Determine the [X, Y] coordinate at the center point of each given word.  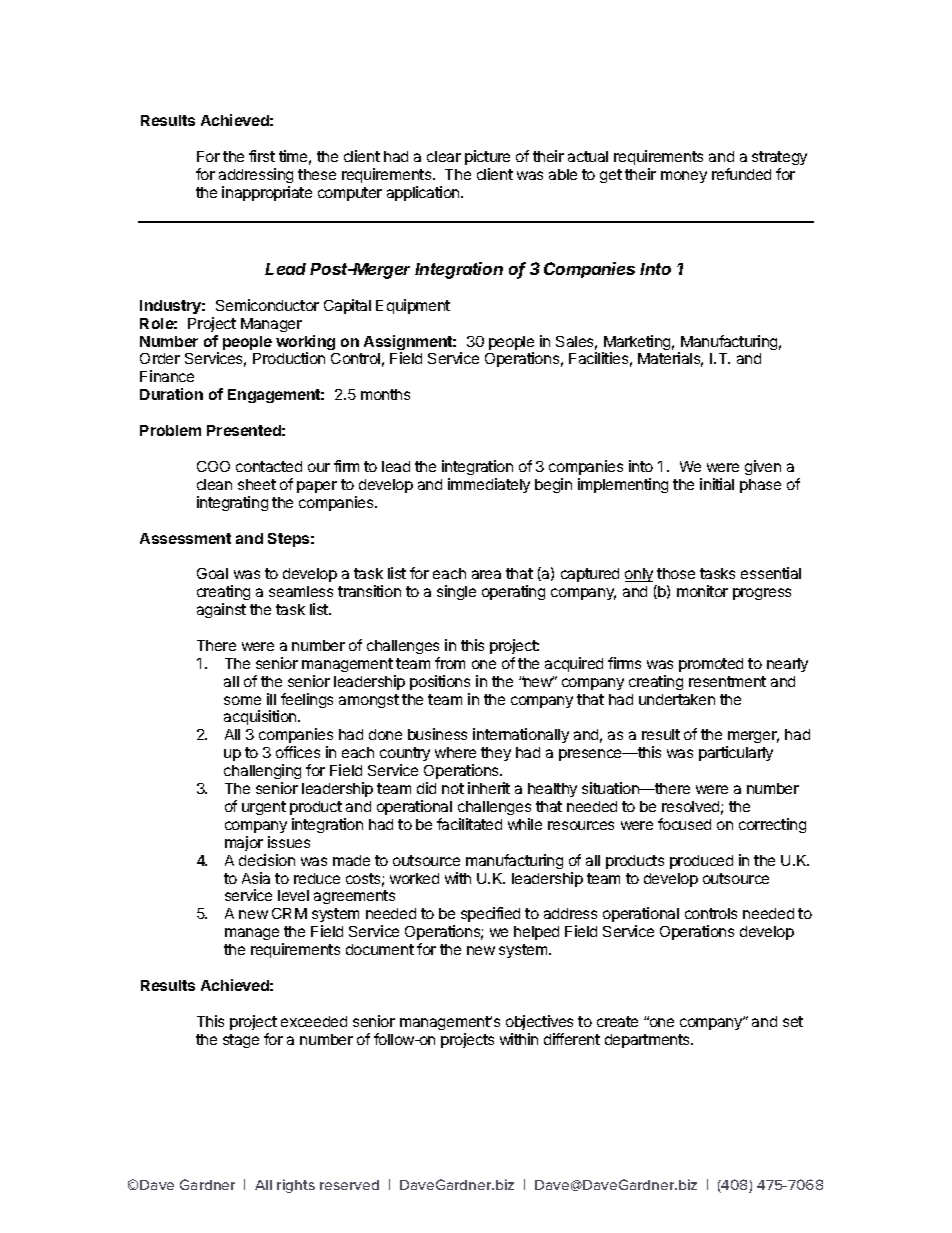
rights [296, 1186]
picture [487, 157]
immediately [489, 485]
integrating [232, 503]
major [244, 843]
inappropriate [267, 193]
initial [717, 484]
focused [684, 824]
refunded [741, 174]
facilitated [469, 824]
